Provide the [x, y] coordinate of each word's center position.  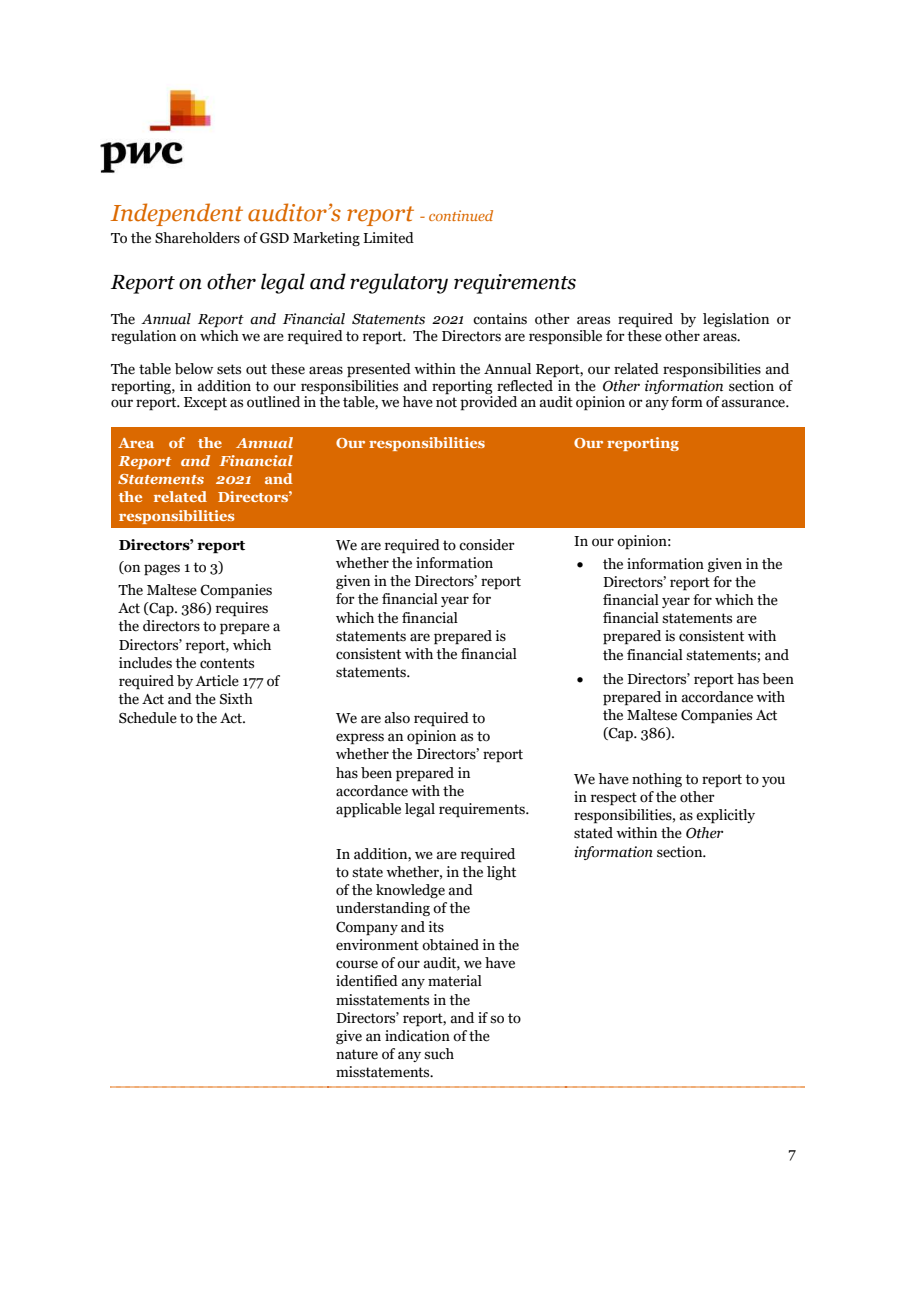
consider [487, 545]
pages [162, 570]
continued [461, 215]
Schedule [148, 718]
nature [357, 1054]
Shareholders [197, 238]
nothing [657, 780]
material [455, 981]
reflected [526, 384]
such [439, 1054]
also [397, 718]
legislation [736, 320]
